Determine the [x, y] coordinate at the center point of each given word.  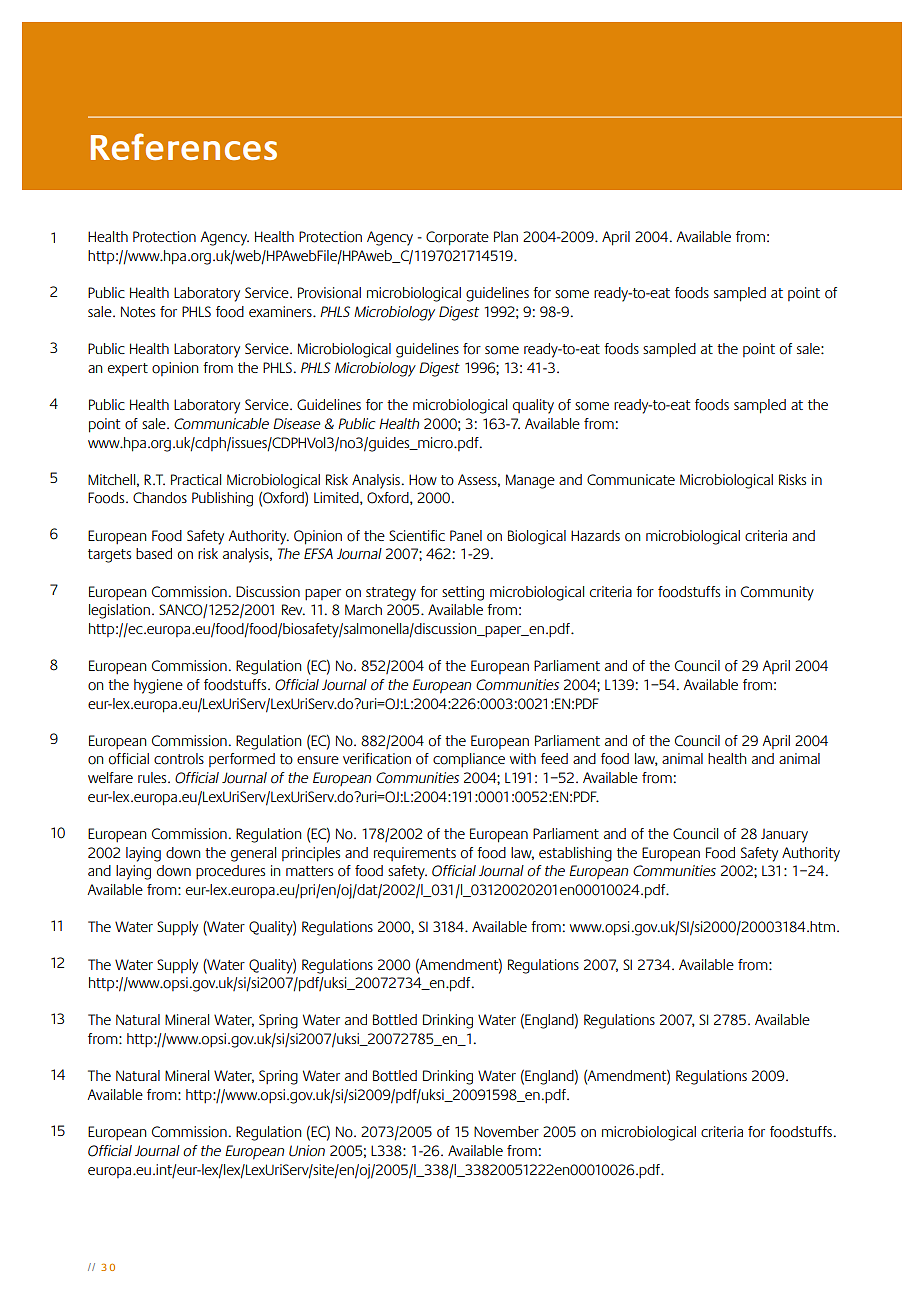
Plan [506, 236]
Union [307, 1151]
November [506, 1132]
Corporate [457, 238]
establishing [575, 854]
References [184, 146]
